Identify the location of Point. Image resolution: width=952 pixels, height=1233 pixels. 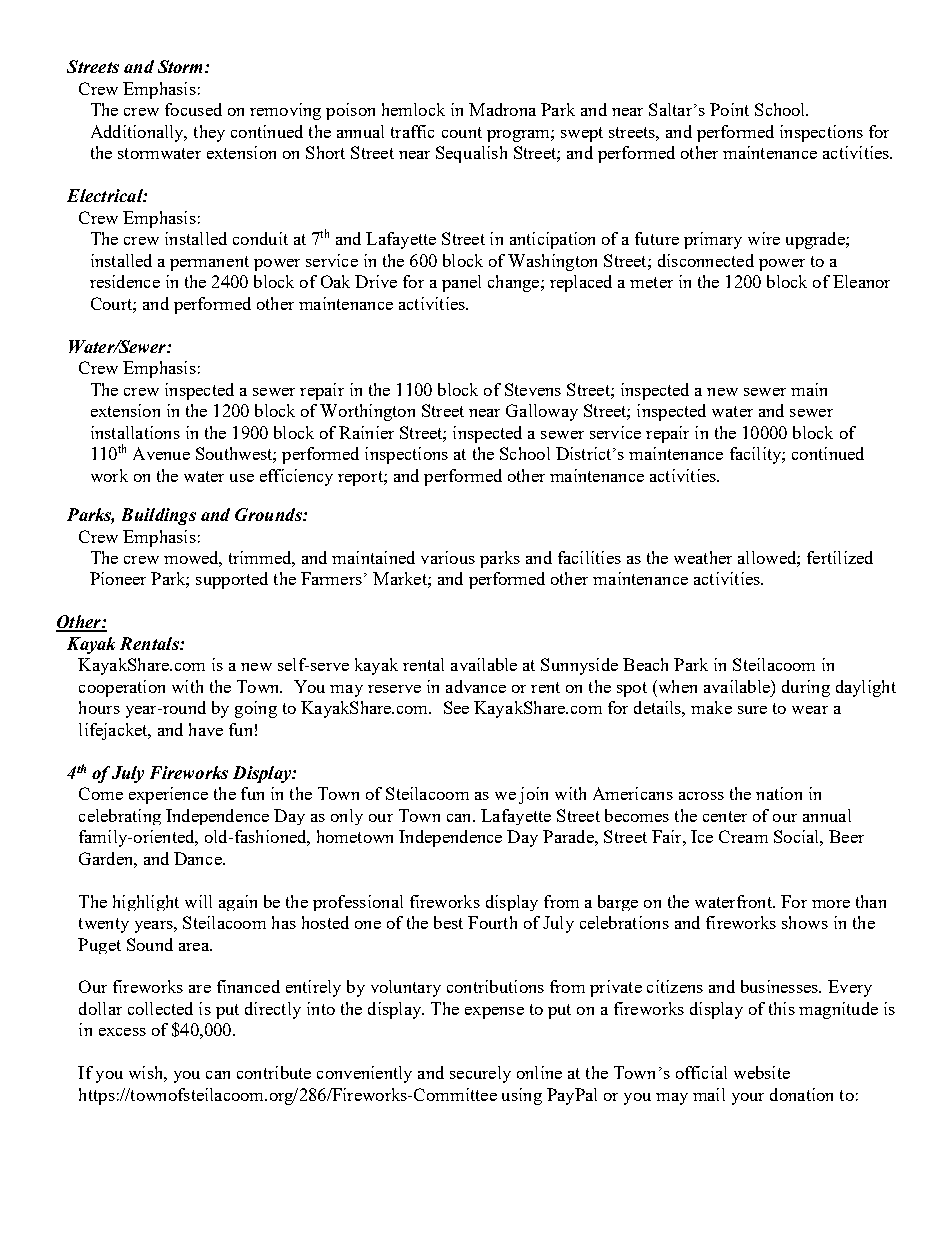
(729, 109).
